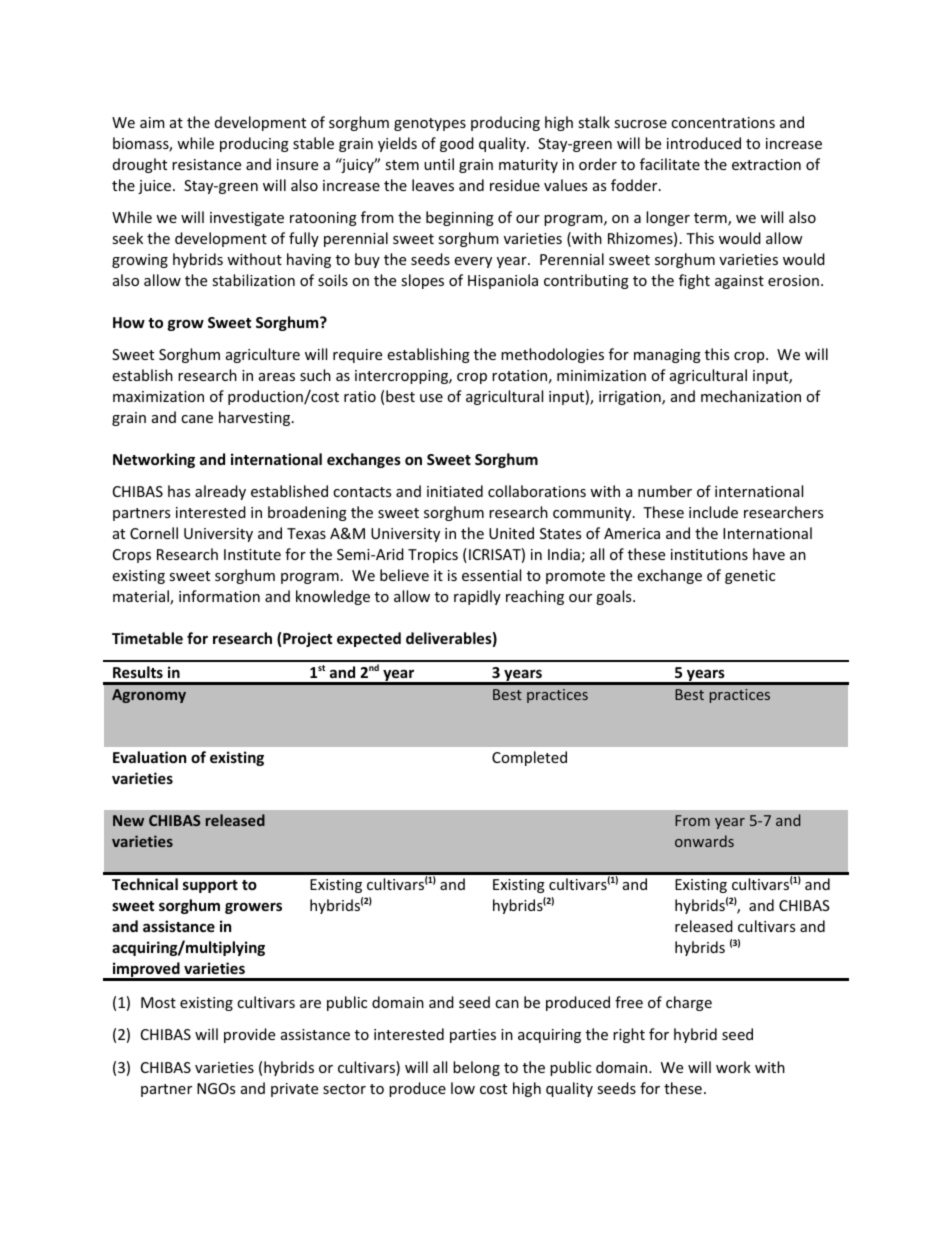 The width and height of the image is (952, 1233). Describe the element at coordinates (431, 398) in the image. I see `use` at that location.
